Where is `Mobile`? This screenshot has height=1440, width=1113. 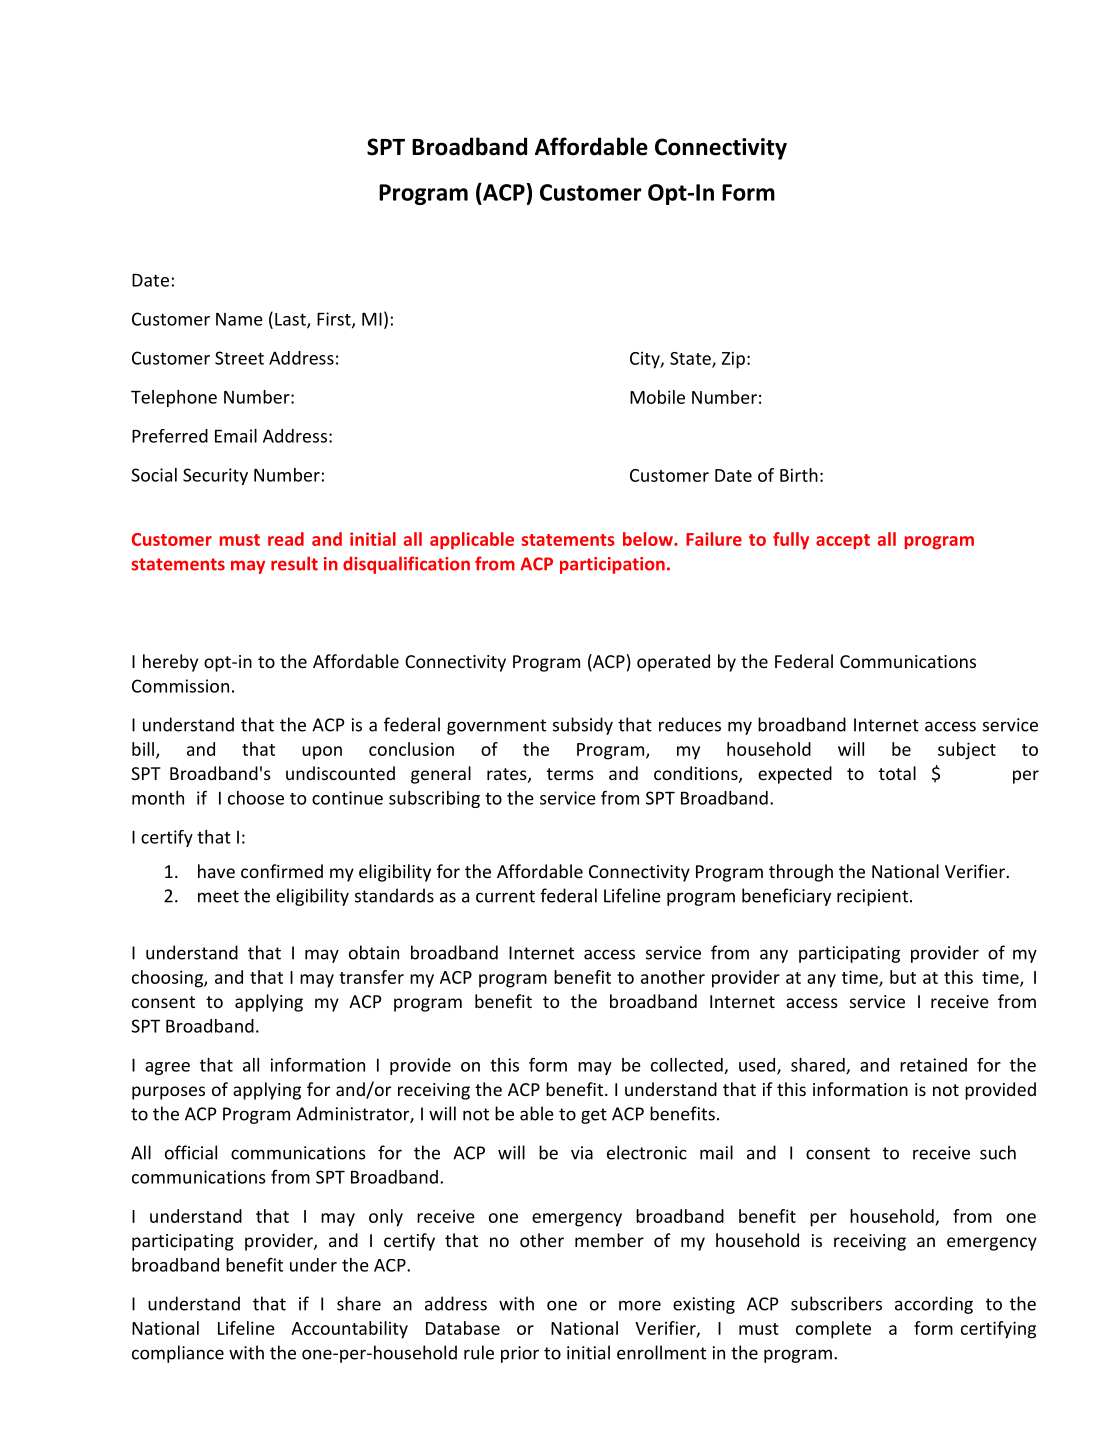 Mobile is located at coordinates (657, 397).
